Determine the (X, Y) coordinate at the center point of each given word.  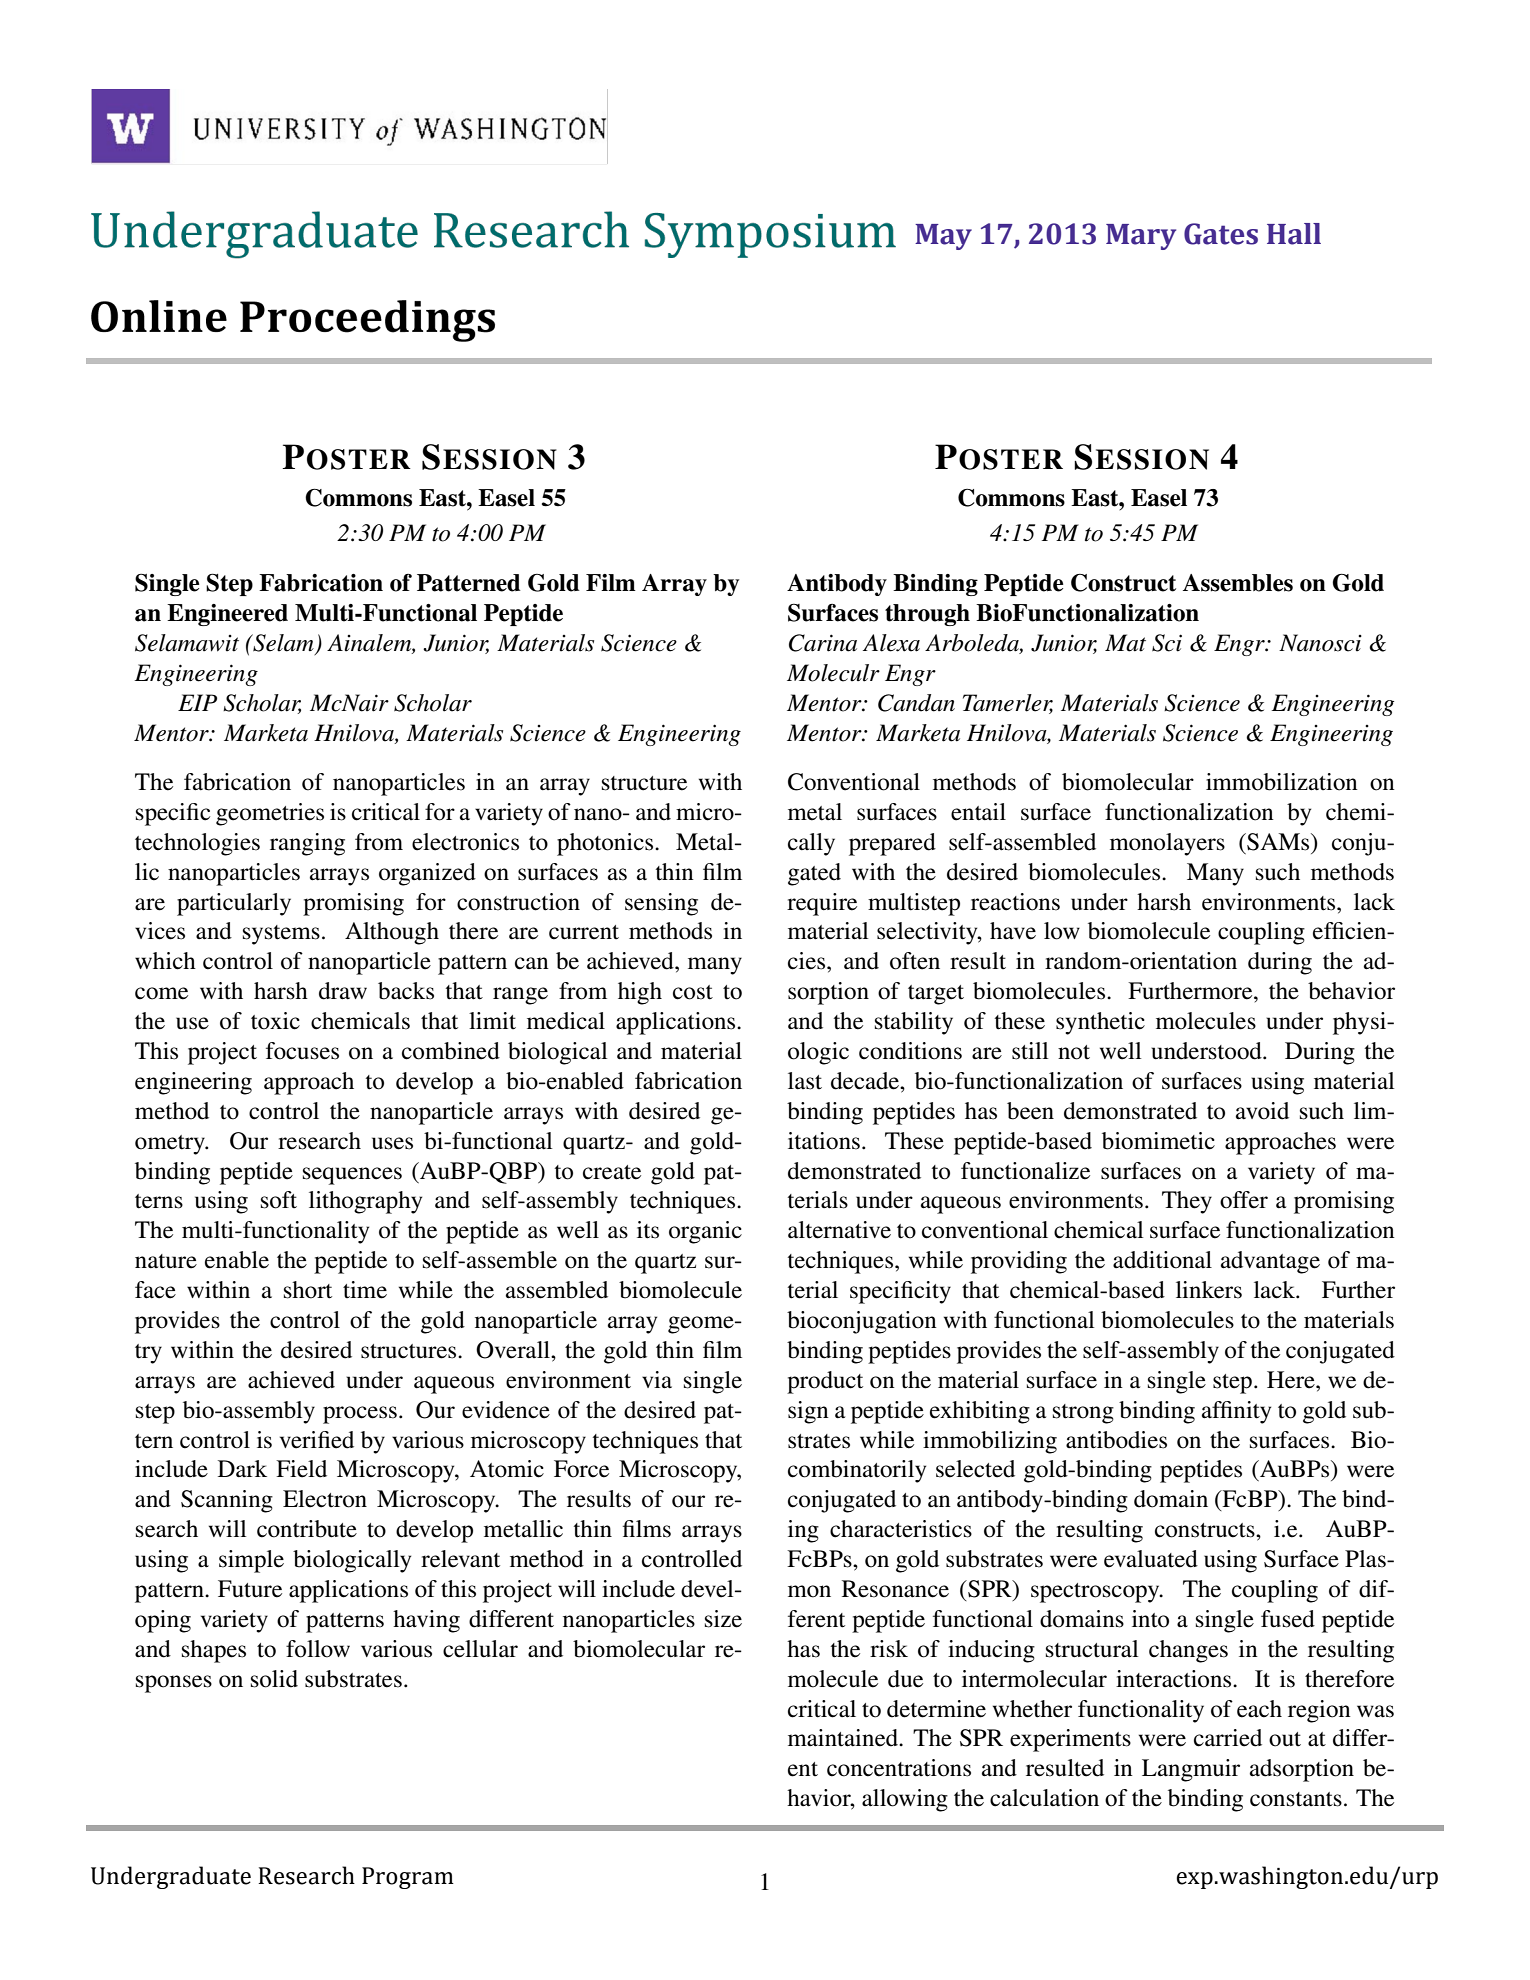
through (927, 615)
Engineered (227, 615)
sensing (661, 904)
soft (279, 1200)
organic (705, 1232)
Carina (823, 643)
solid (274, 1679)
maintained (844, 1738)
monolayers (1167, 844)
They (1187, 1202)
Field (301, 1469)
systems (281, 935)
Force (581, 1469)
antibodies (1116, 1440)
